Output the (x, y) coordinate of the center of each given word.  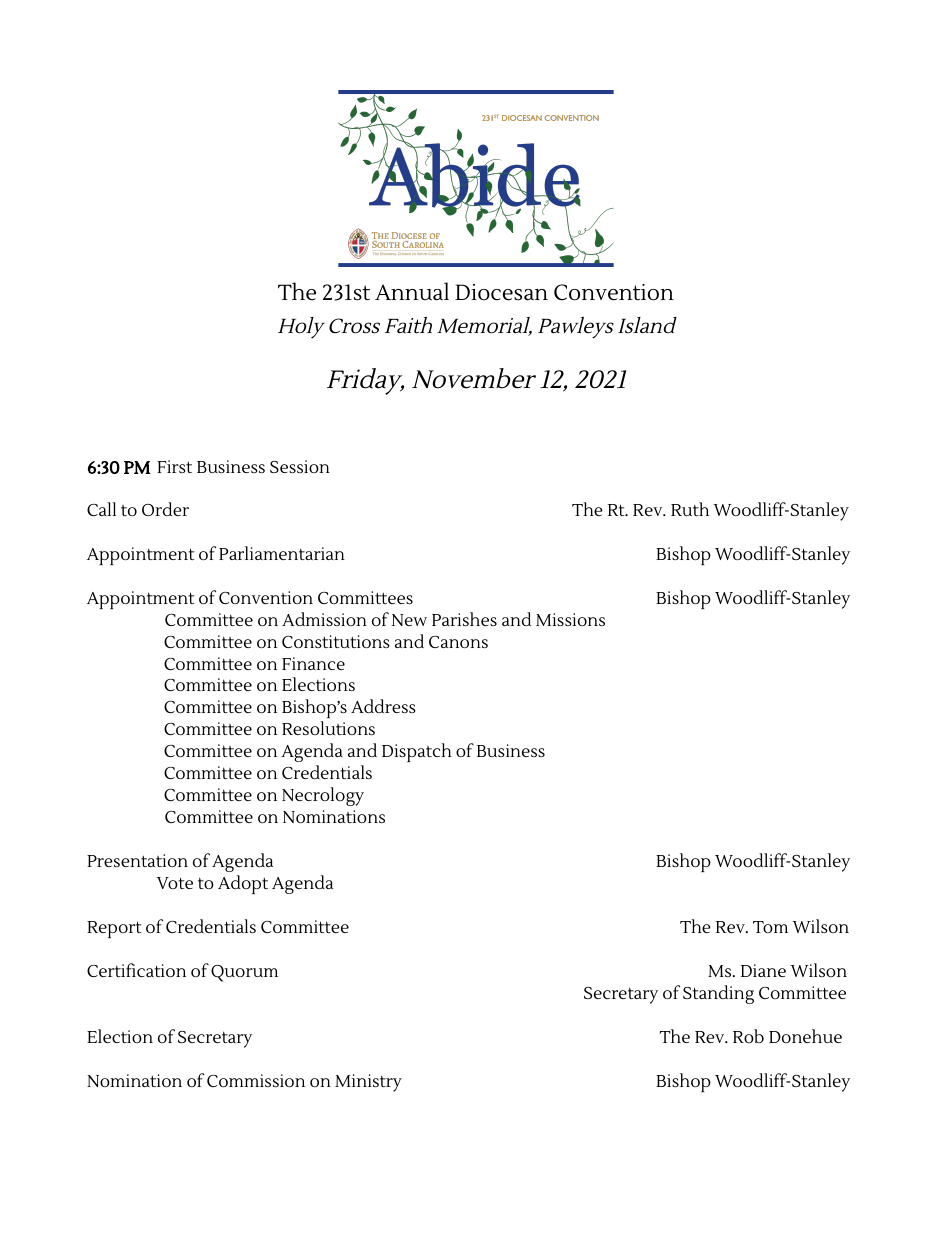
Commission (256, 1080)
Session (300, 466)
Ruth (690, 509)
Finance (313, 663)
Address (383, 706)
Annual (412, 291)
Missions (570, 619)
